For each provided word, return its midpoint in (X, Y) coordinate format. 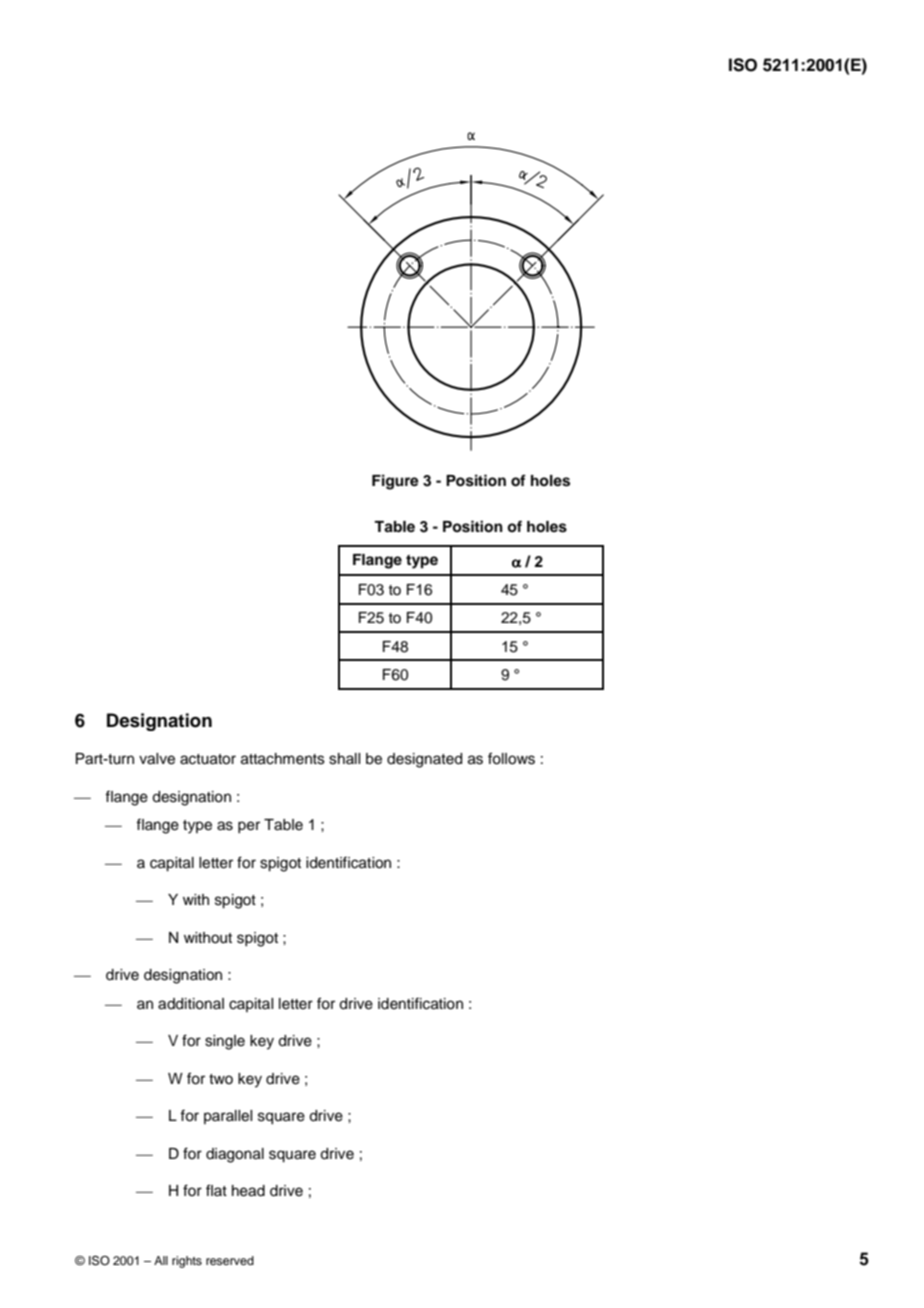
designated (424, 760)
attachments (283, 759)
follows (511, 758)
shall (344, 759)
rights (187, 1262)
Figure (395, 482)
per (249, 827)
